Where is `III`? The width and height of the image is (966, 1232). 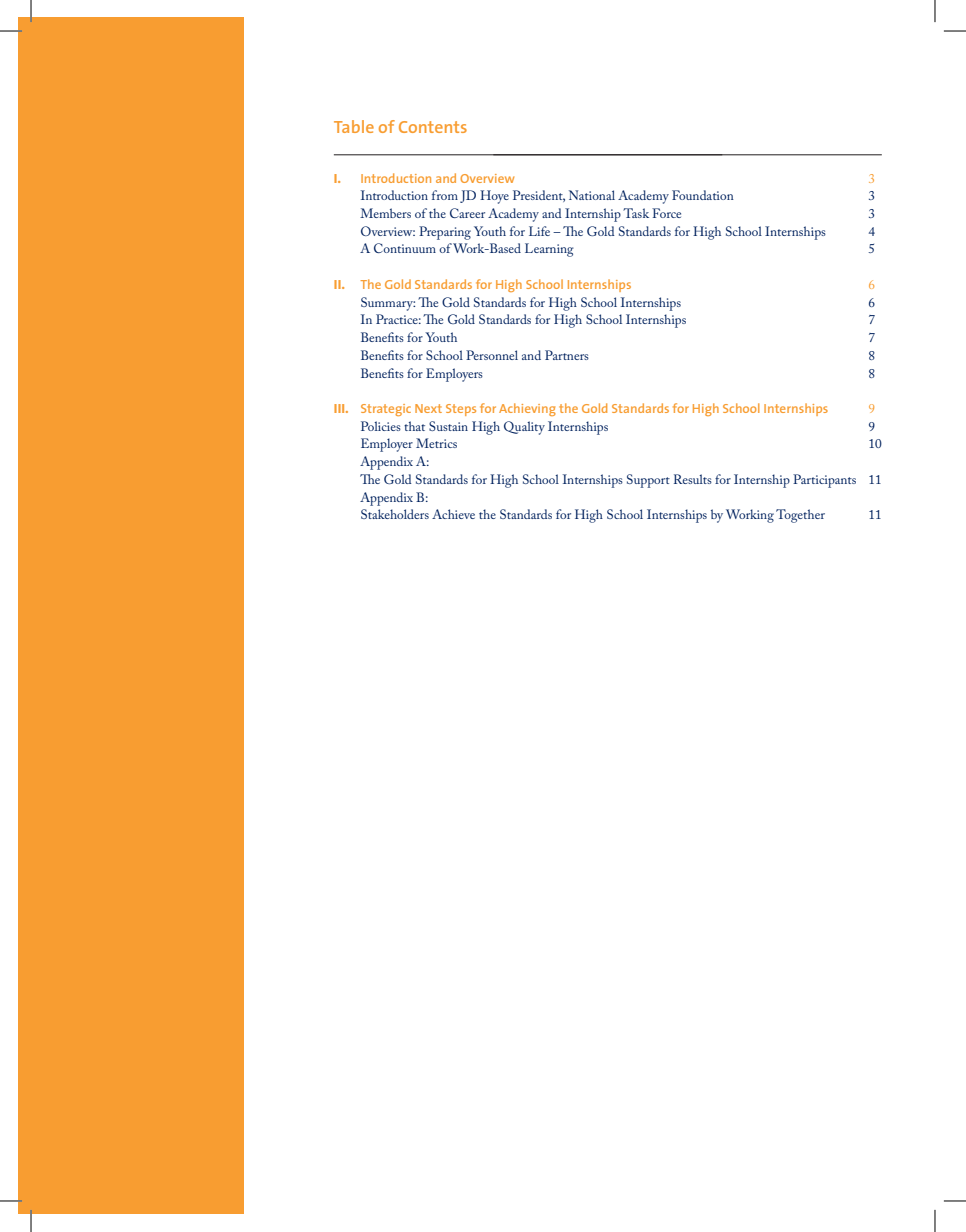 III is located at coordinates (340, 408).
